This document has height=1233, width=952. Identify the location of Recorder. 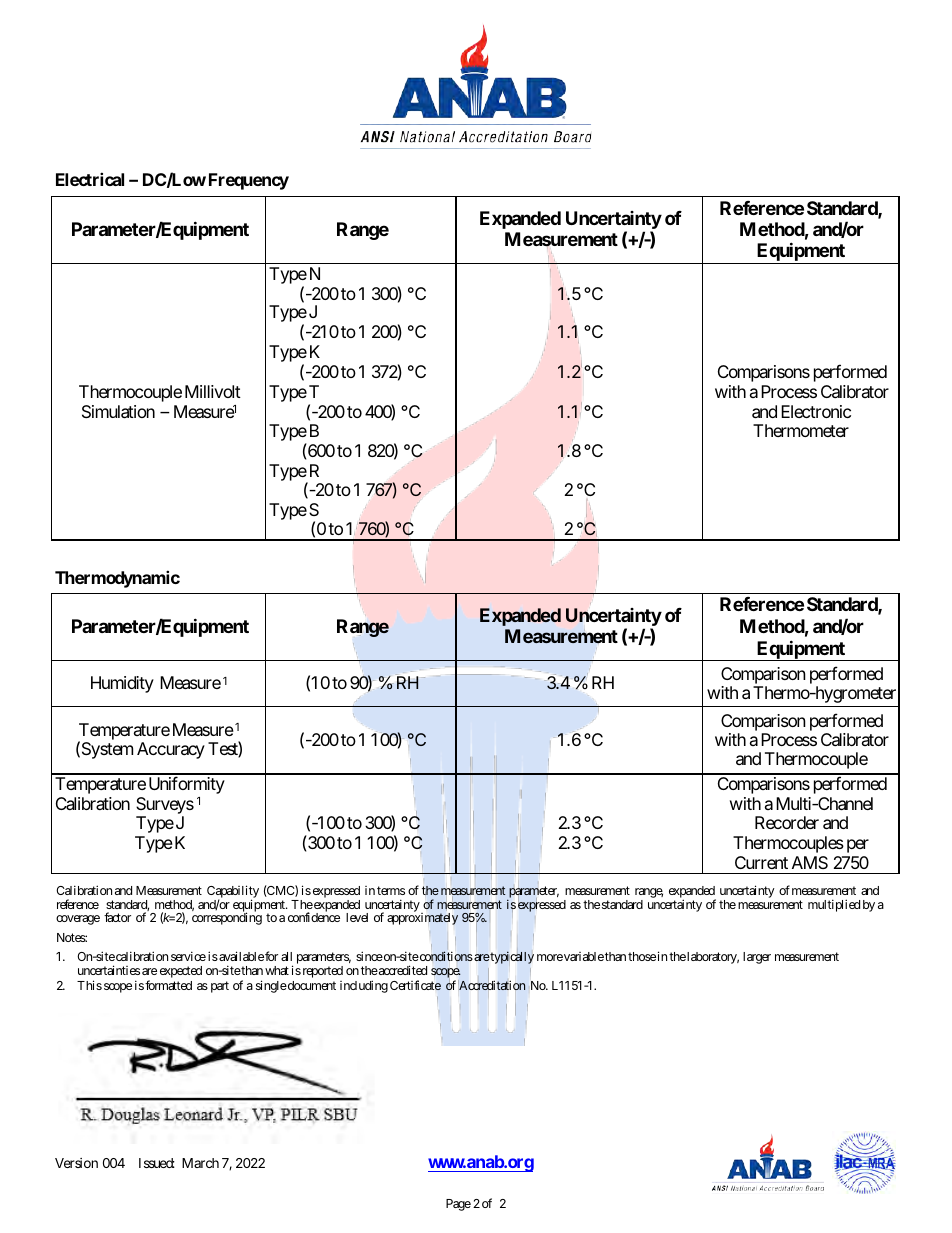
(787, 822).
